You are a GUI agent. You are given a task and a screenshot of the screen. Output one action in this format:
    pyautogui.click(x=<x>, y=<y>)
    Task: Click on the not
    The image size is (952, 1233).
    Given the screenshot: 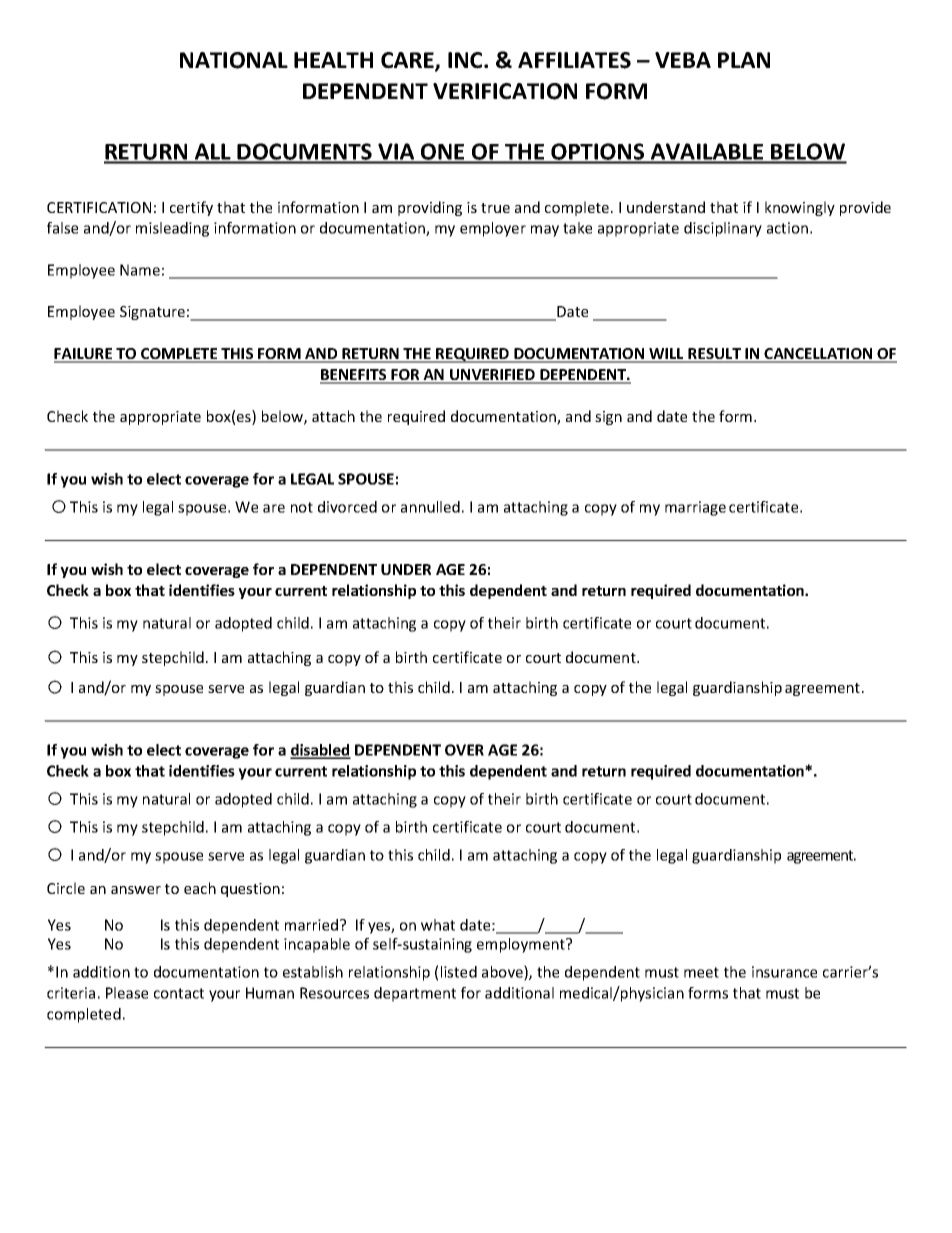 What is the action you would take?
    pyautogui.click(x=302, y=507)
